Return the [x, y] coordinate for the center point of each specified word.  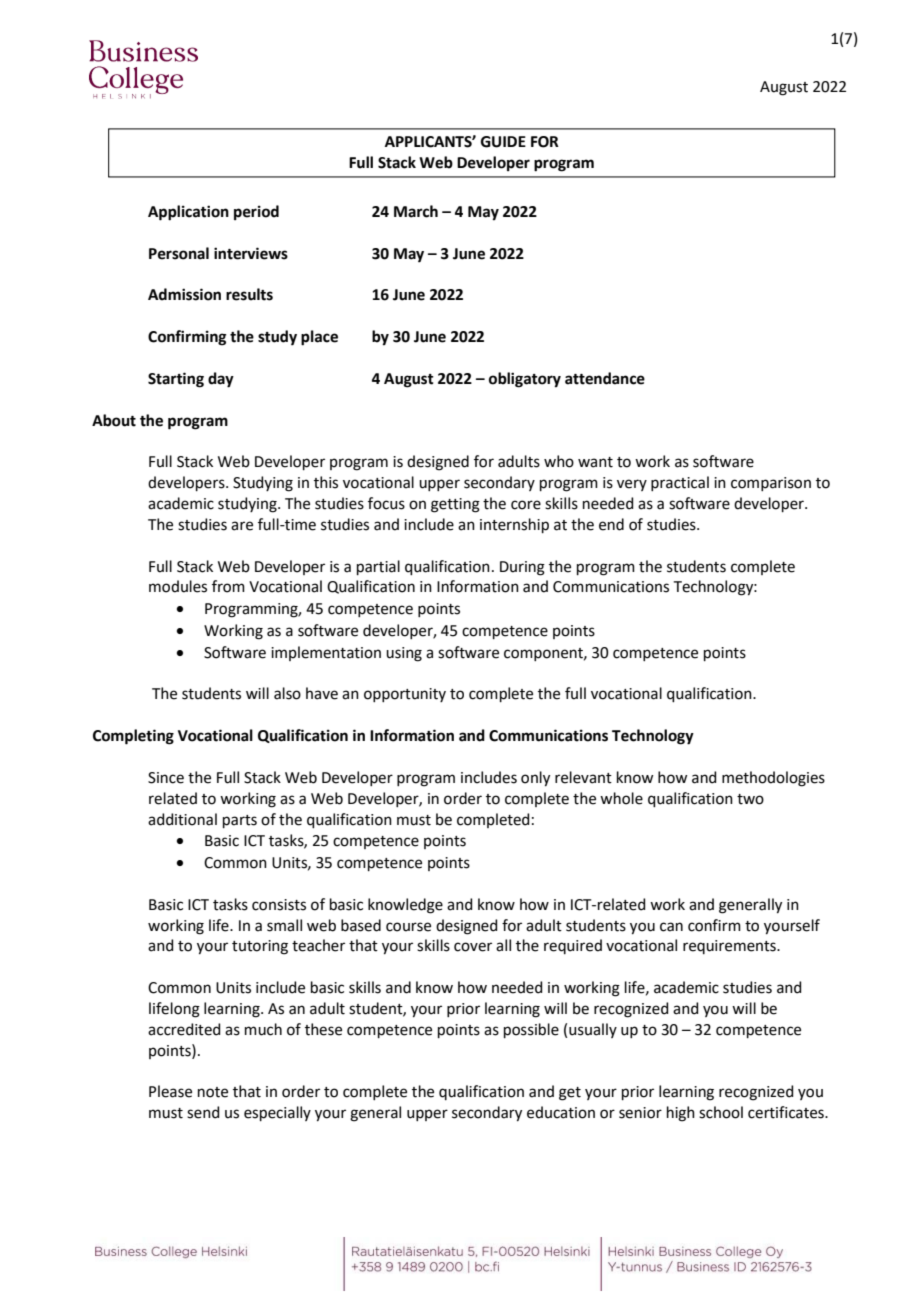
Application [188, 213]
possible [531, 1030]
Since [166, 778]
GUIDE [503, 142]
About [114, 420]
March [416, 211]
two [750, 799]
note [213, 1092]
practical [680, 483]
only [535, 779]
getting [455, 505]
